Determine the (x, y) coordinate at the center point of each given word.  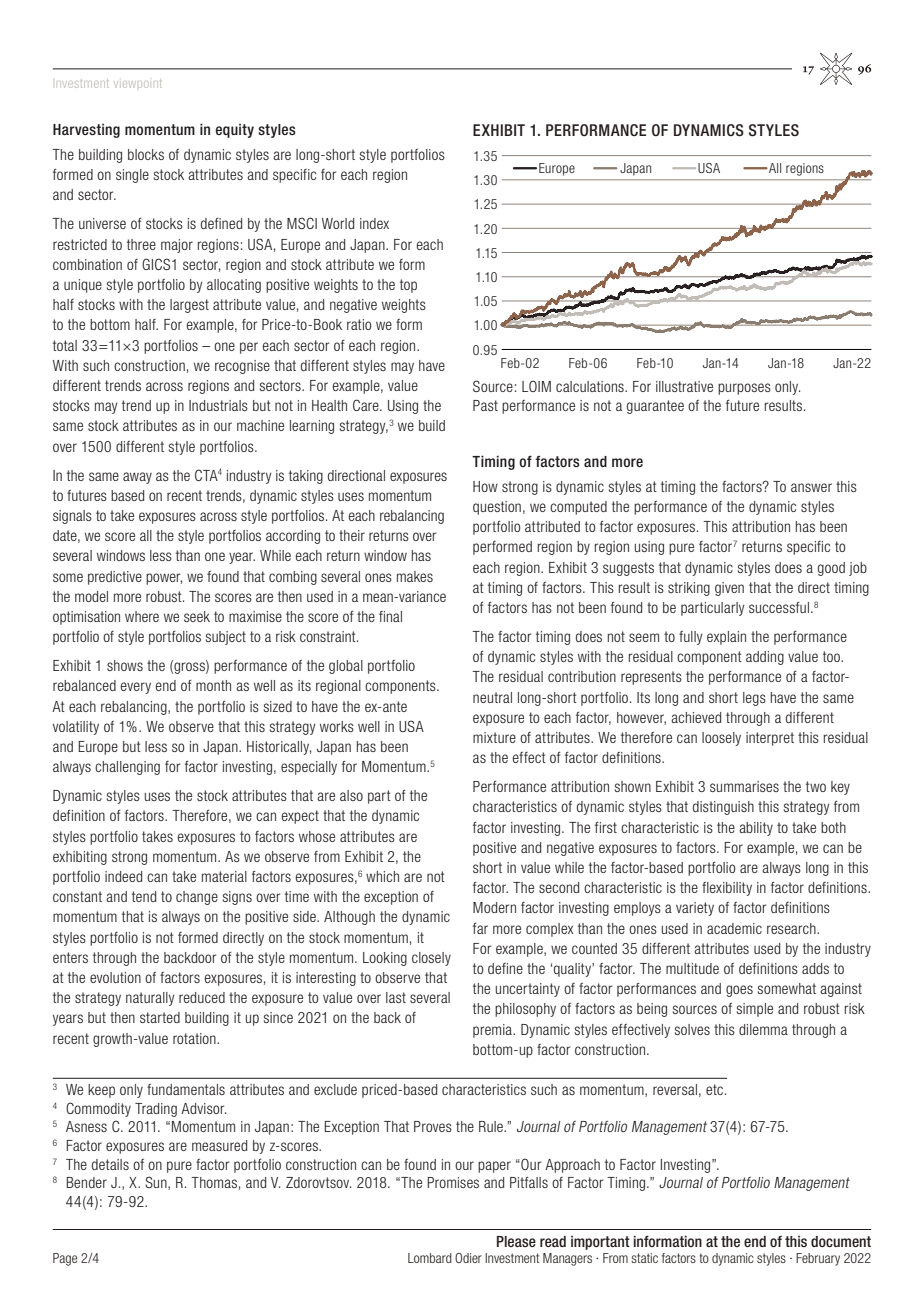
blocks (146, 154)
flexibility (727, 889)
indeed (123, 876)
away (137, 478)
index (374, 223)
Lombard (430, 1258)
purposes (744, 389)
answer (811, 487)
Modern (494, 907)
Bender (86, 1182)
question (497, 508)
